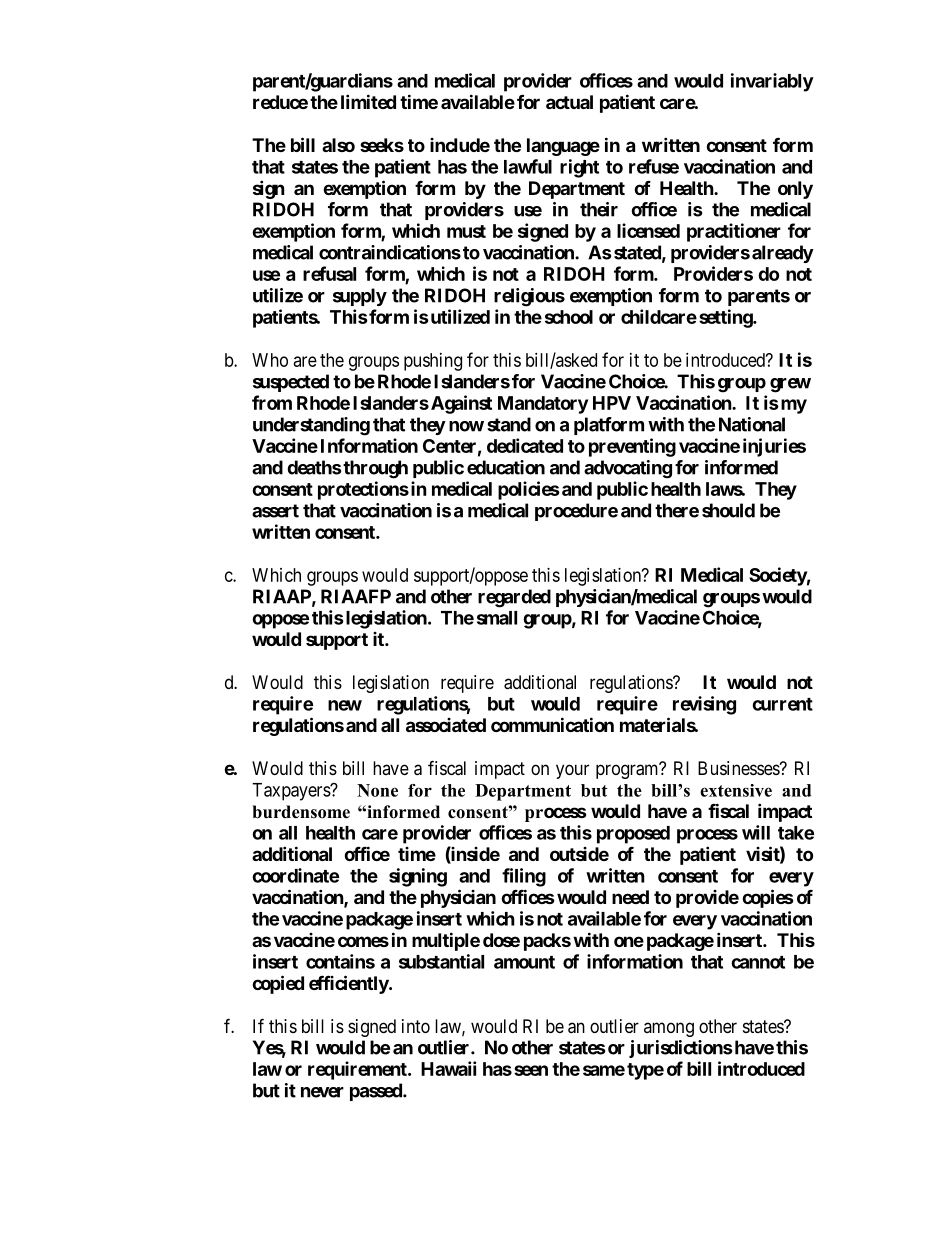 This page has width=952, height=1233. What do you see at coordinates (726, 318) in the page?
I see `setting` at bounding box center [726, 318].
